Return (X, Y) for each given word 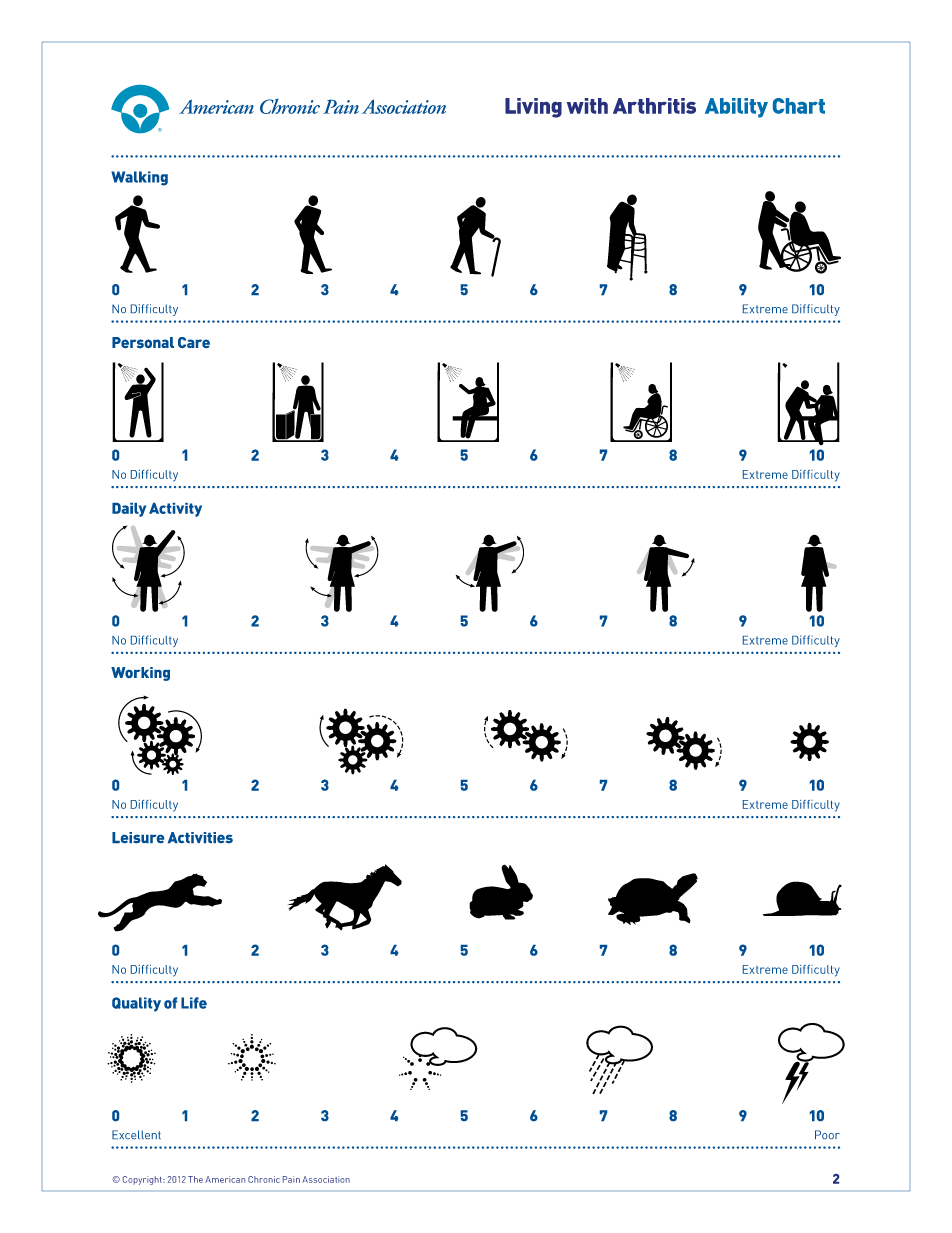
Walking (139, 178)
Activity (175, 510)
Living (533, 108)
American (225, 1179)
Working (140, 674)
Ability (736, 108)
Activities (200, 837)
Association (326, 1179)
